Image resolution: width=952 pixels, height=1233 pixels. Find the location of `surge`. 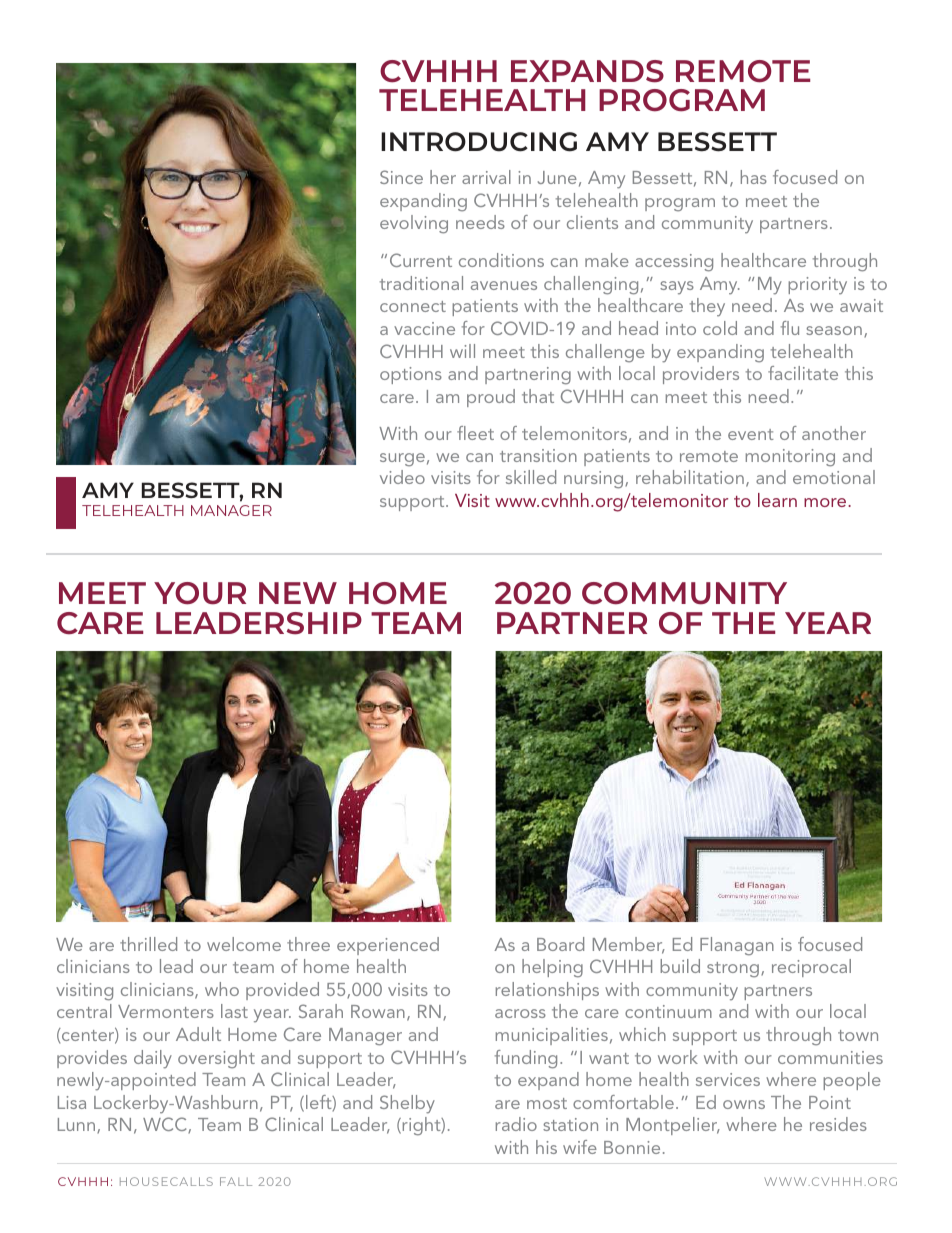

surge is located at coordinates (402, 460).
